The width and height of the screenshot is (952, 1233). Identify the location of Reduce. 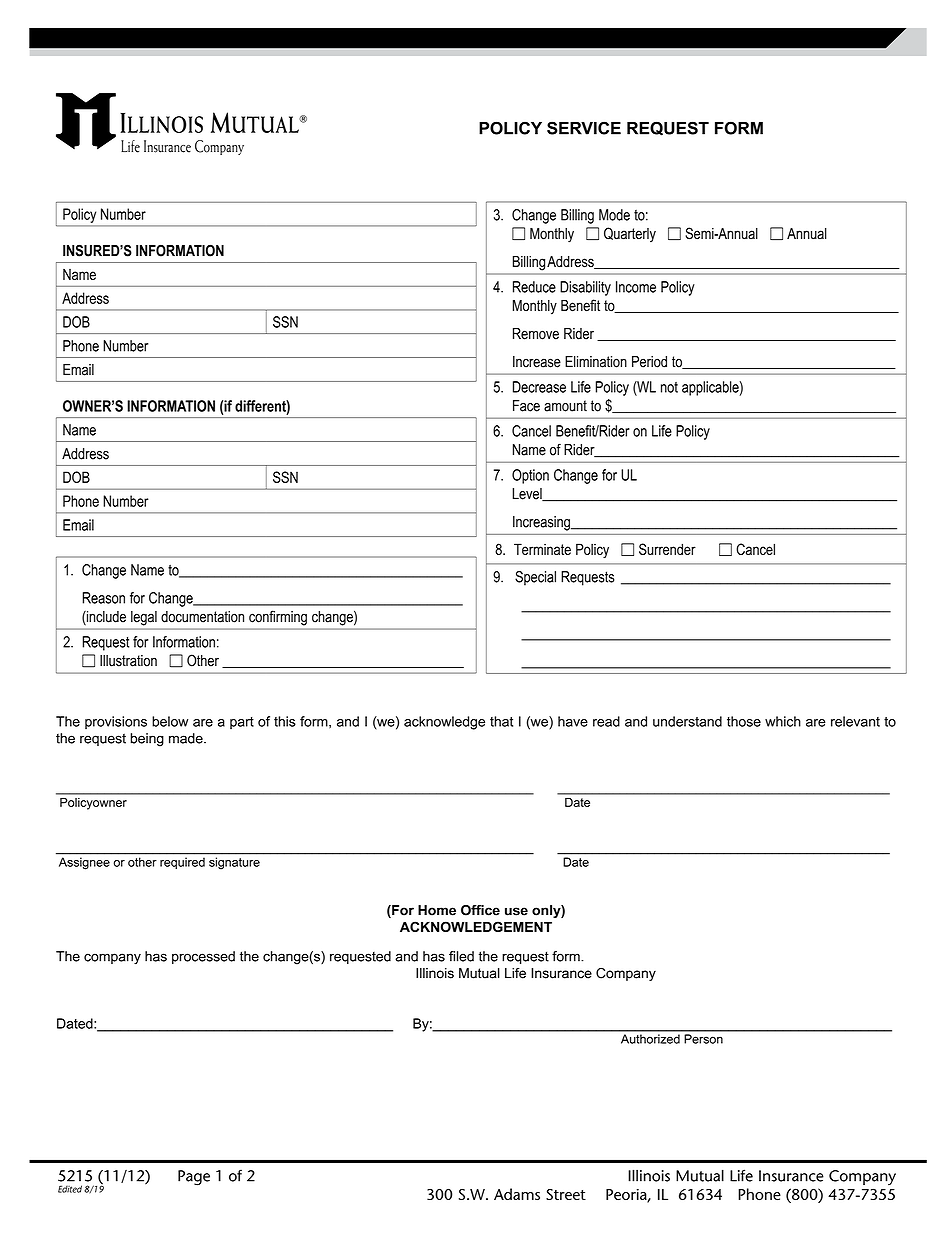
(534, 287).
